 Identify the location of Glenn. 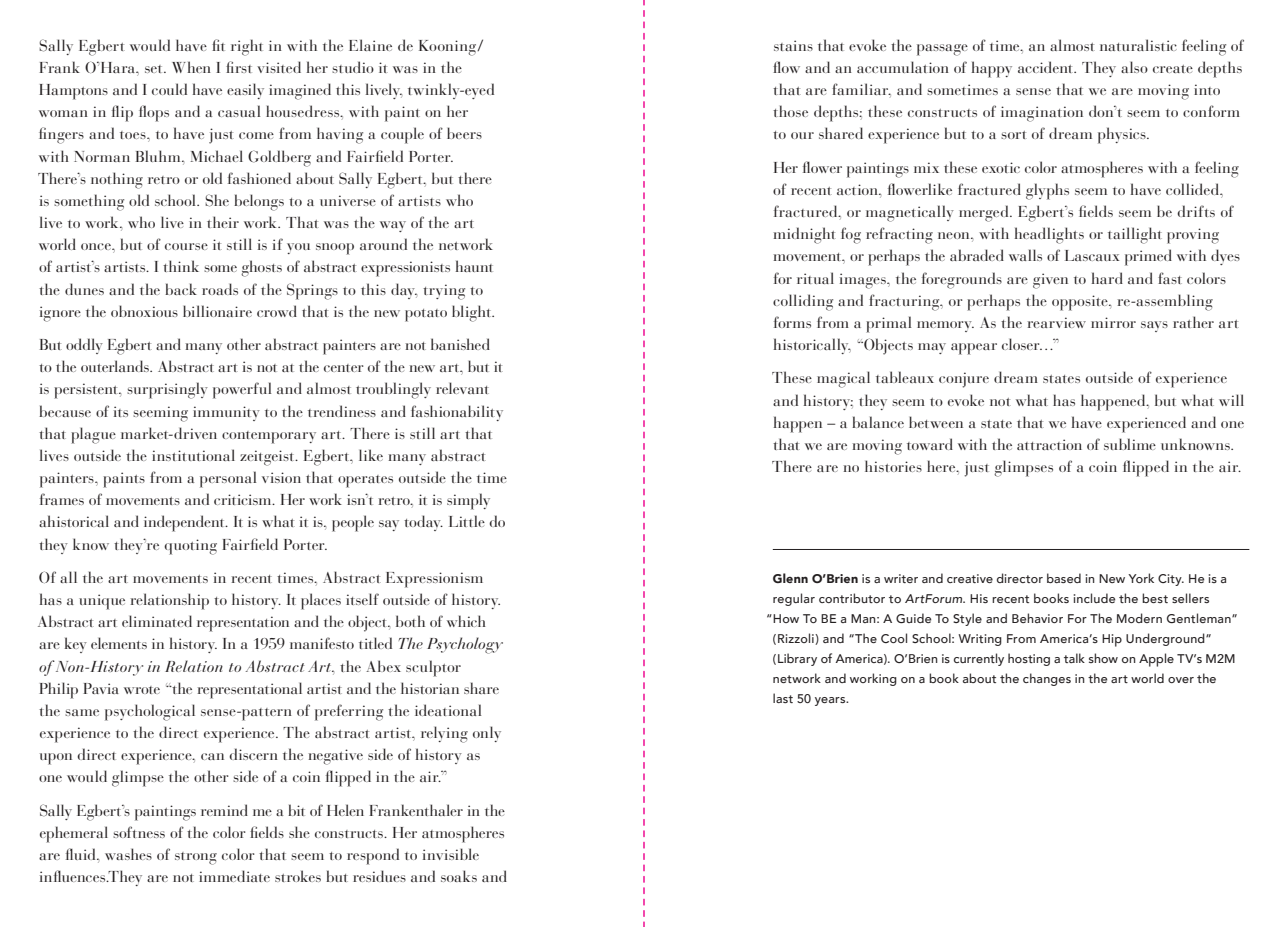
(790, 578).
